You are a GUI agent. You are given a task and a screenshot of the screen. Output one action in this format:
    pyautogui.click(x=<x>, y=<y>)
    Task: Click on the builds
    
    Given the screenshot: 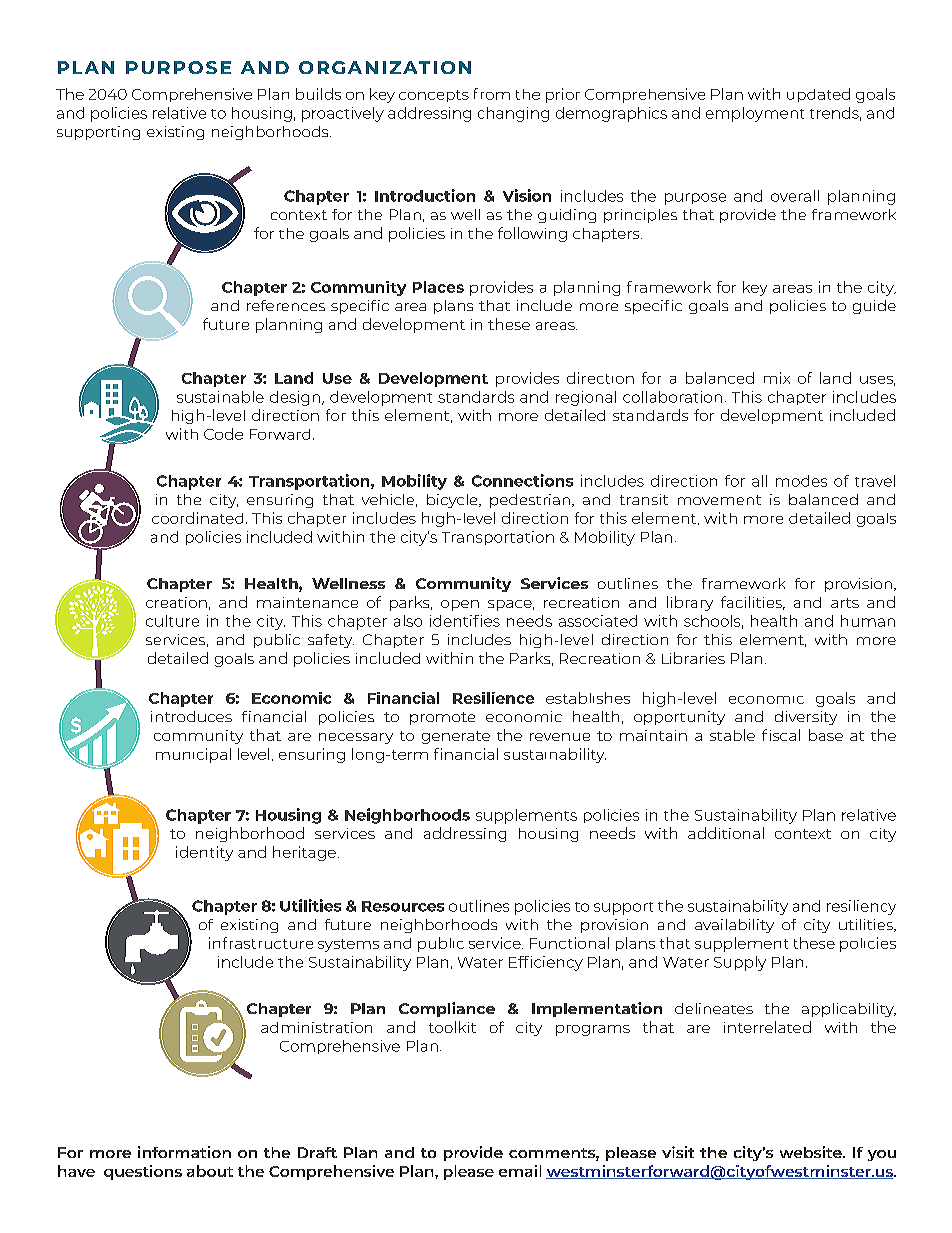 What is the action you would take?
    pyautogui.click(x=318, y=94)
